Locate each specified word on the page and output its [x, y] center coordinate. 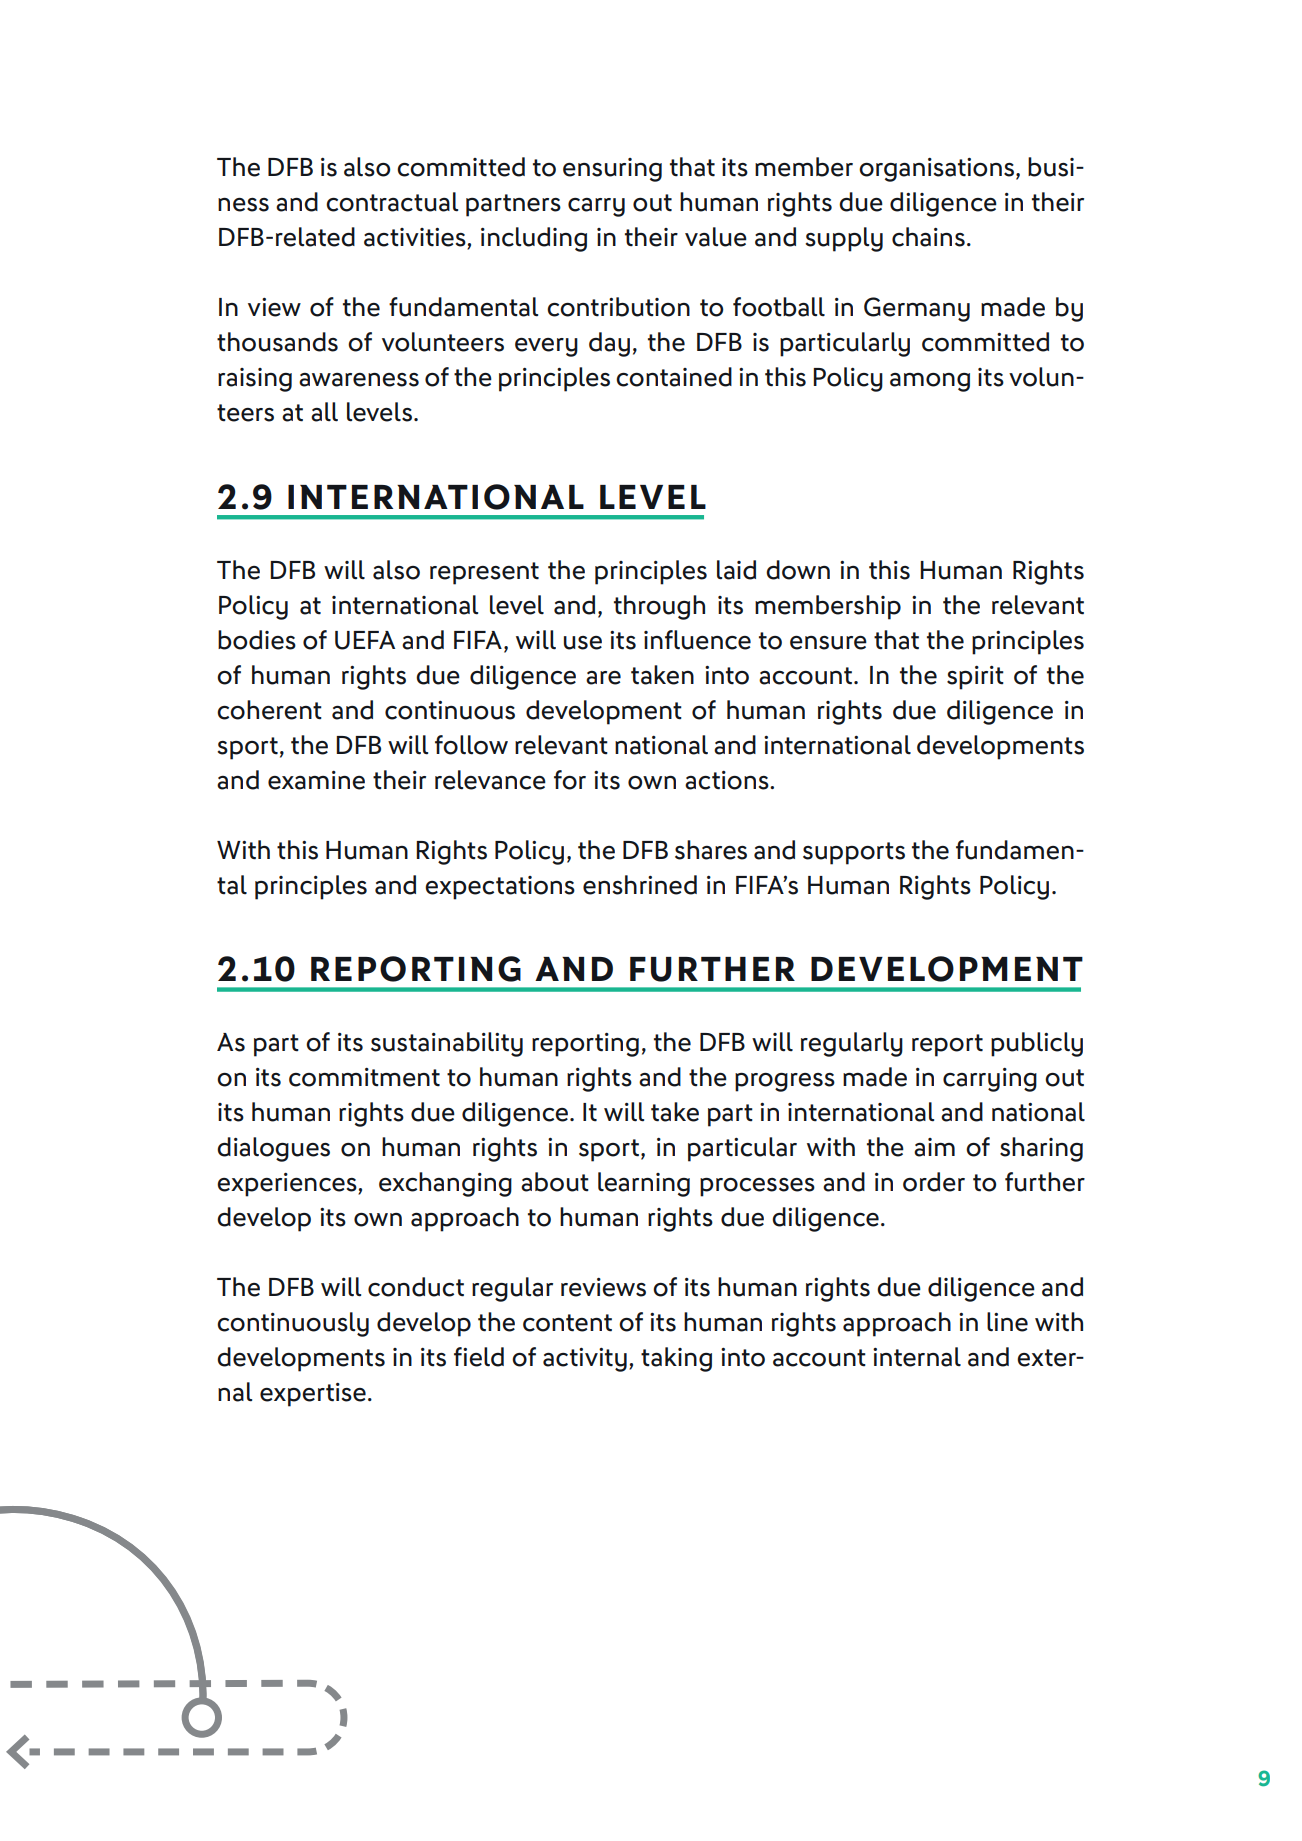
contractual [392, 202]
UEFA [365, 640]
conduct [416, 1287]
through [659, 607]
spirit [975, 678]
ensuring [612, 170]
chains [928, 237]
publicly [1037, 1044]
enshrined [640, 885]
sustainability [447, 1044]
